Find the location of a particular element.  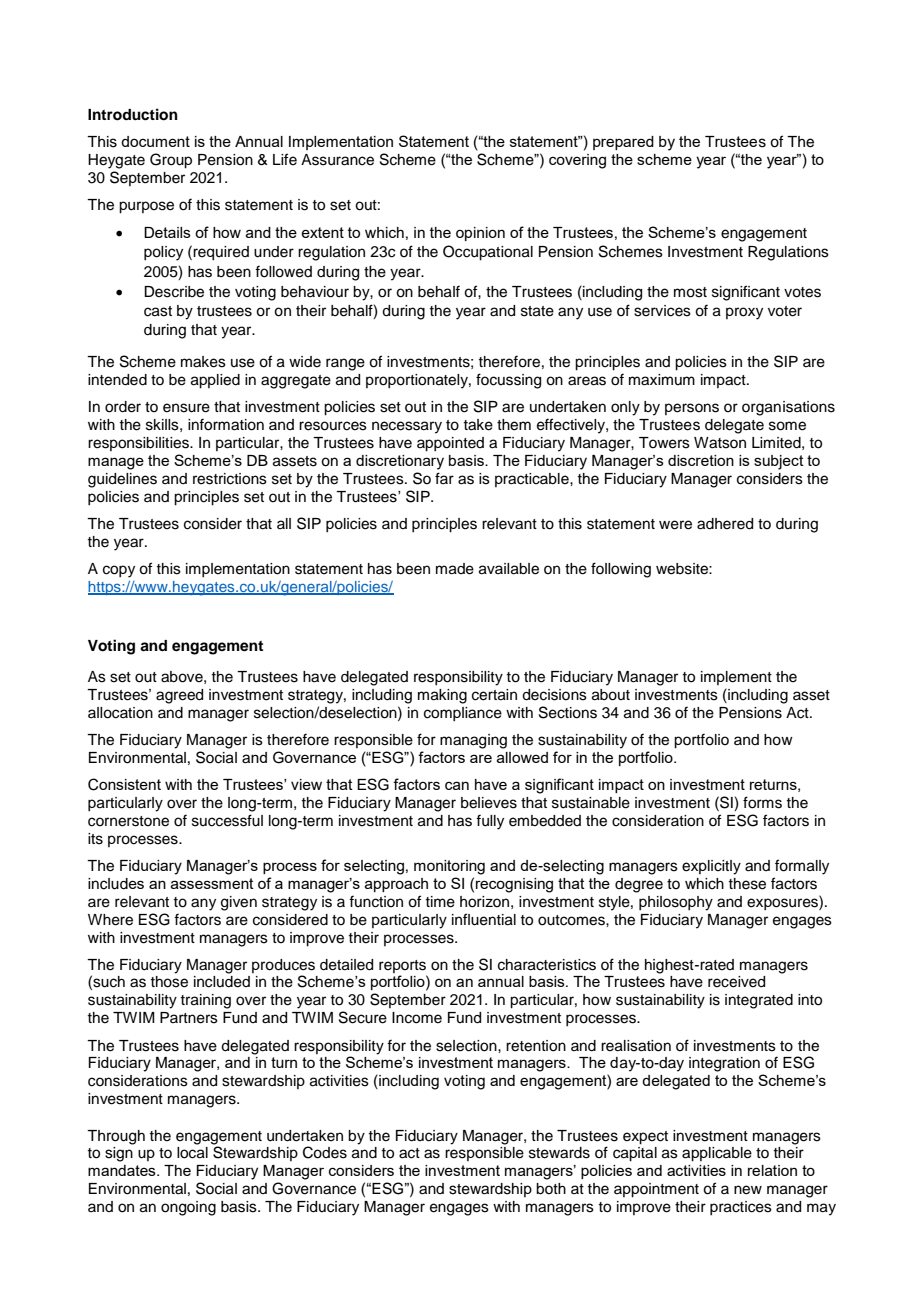

local is located at coordinates (192, 1153).
